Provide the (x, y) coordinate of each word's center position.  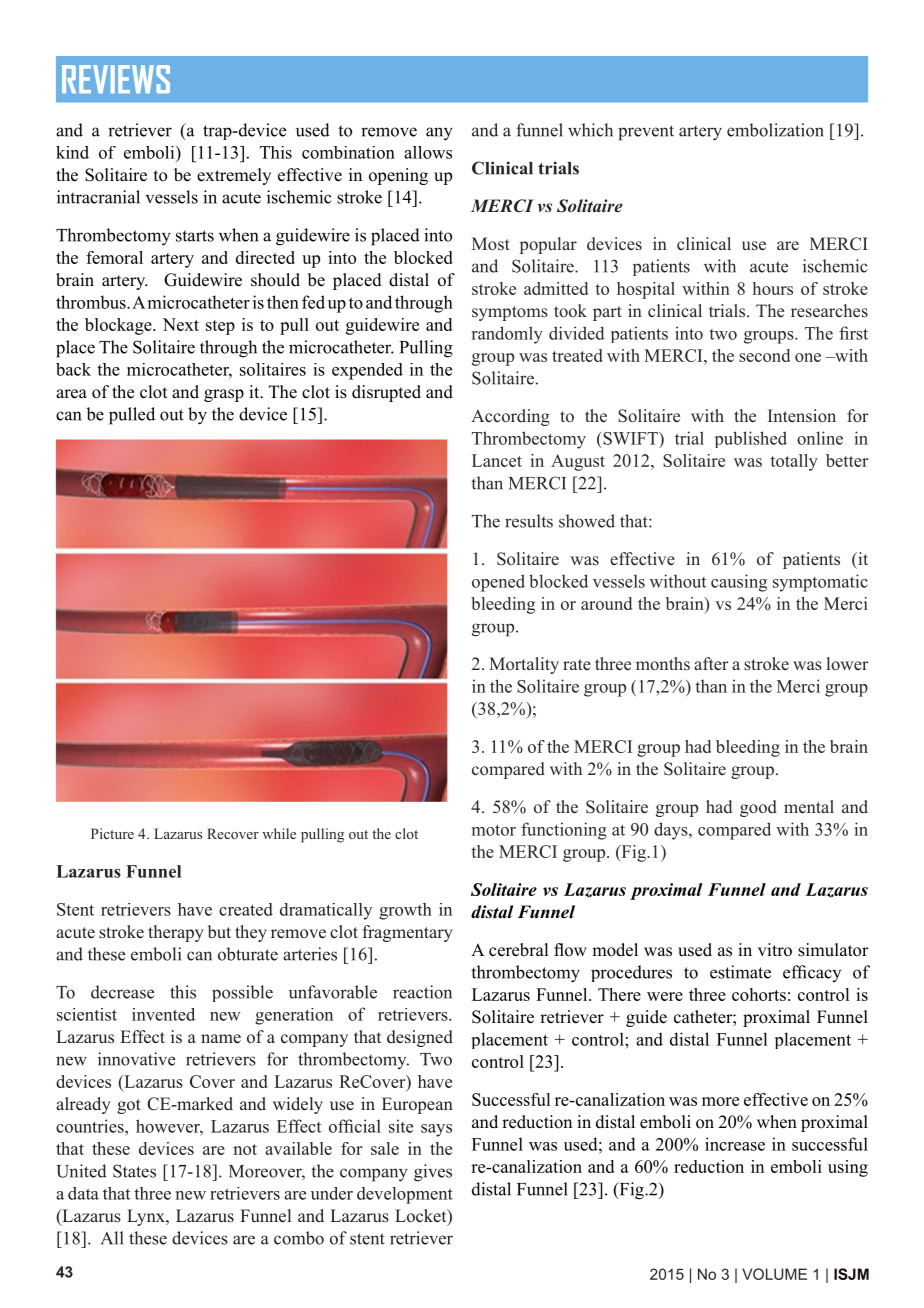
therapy (176, 933)
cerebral (518, 950)
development (405, 1195)
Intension (802, 415)
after (711, 663)
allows (428, 152)
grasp (224, 395)
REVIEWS (116, 79)
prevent (646, 133)
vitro (775, 950)
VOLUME (774, 1274)
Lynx (147, 1217)
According (510, 417)
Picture (112, 833)
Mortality (524, 665)
